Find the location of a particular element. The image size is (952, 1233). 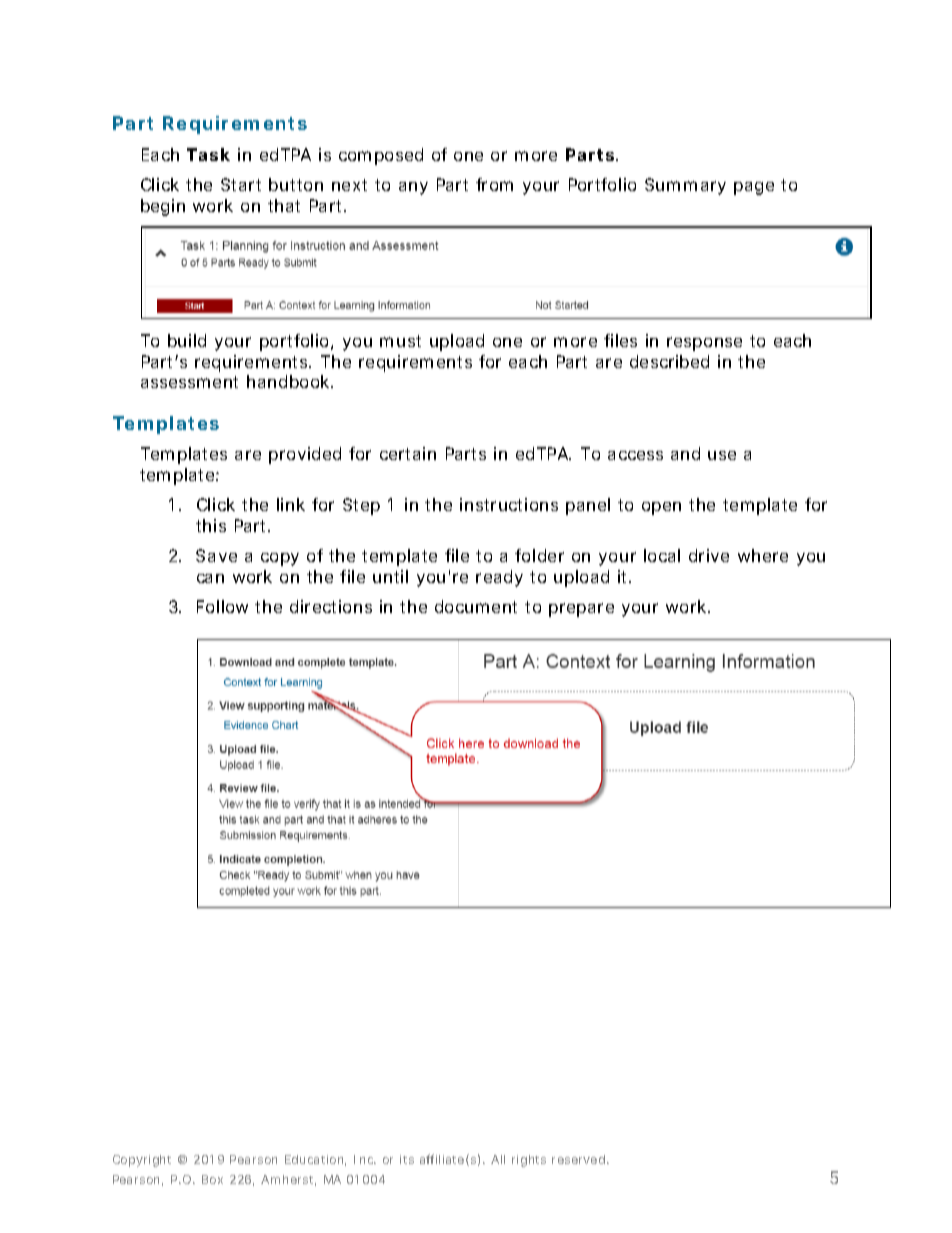

from is located at coordinates (494, 184).
